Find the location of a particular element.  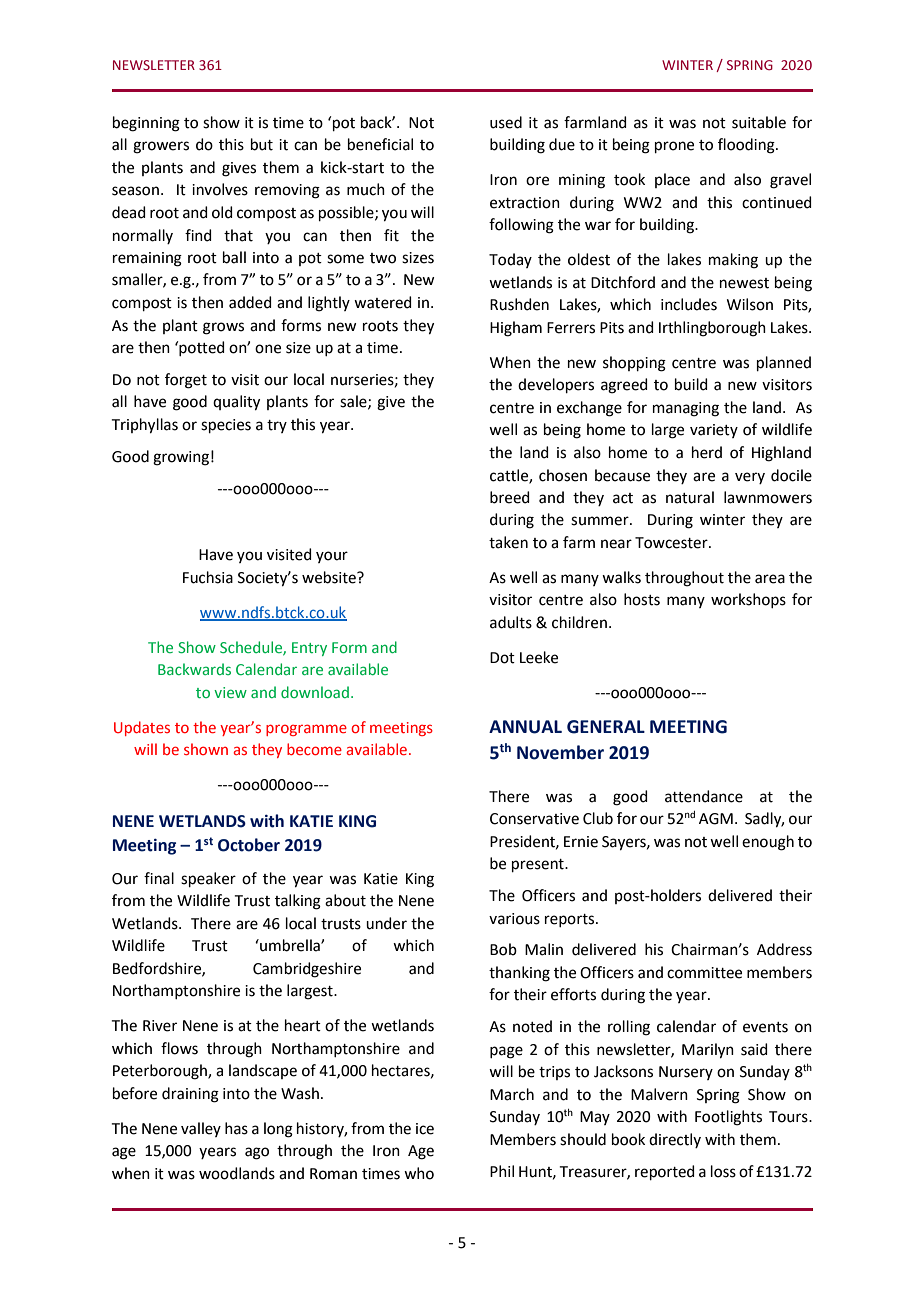

enough is located at coordinates (768, 843).
